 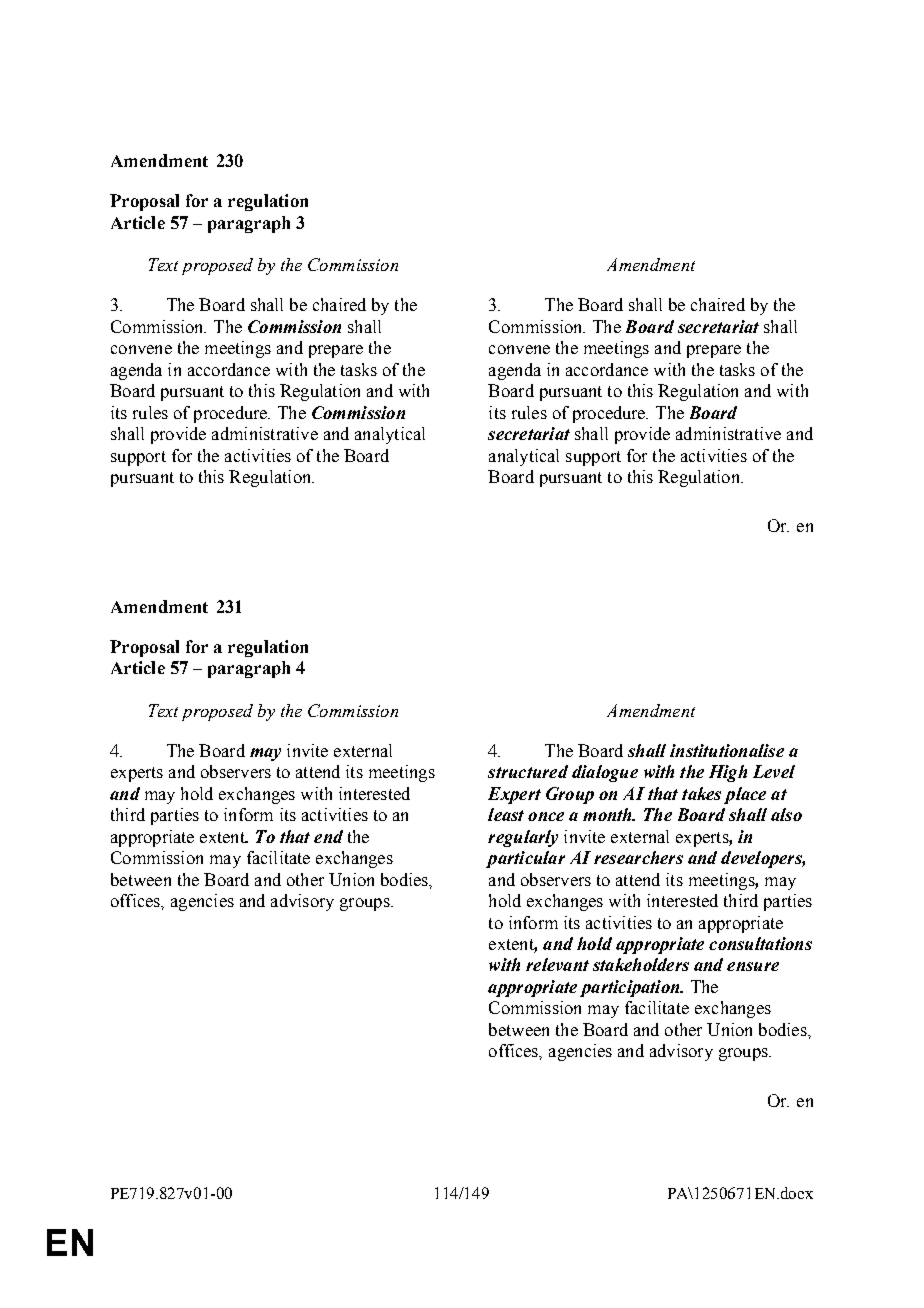 What do you see at coordinates (557, 964) in the screenshot?
I see `relevant` at bounding box center [557, 964].
